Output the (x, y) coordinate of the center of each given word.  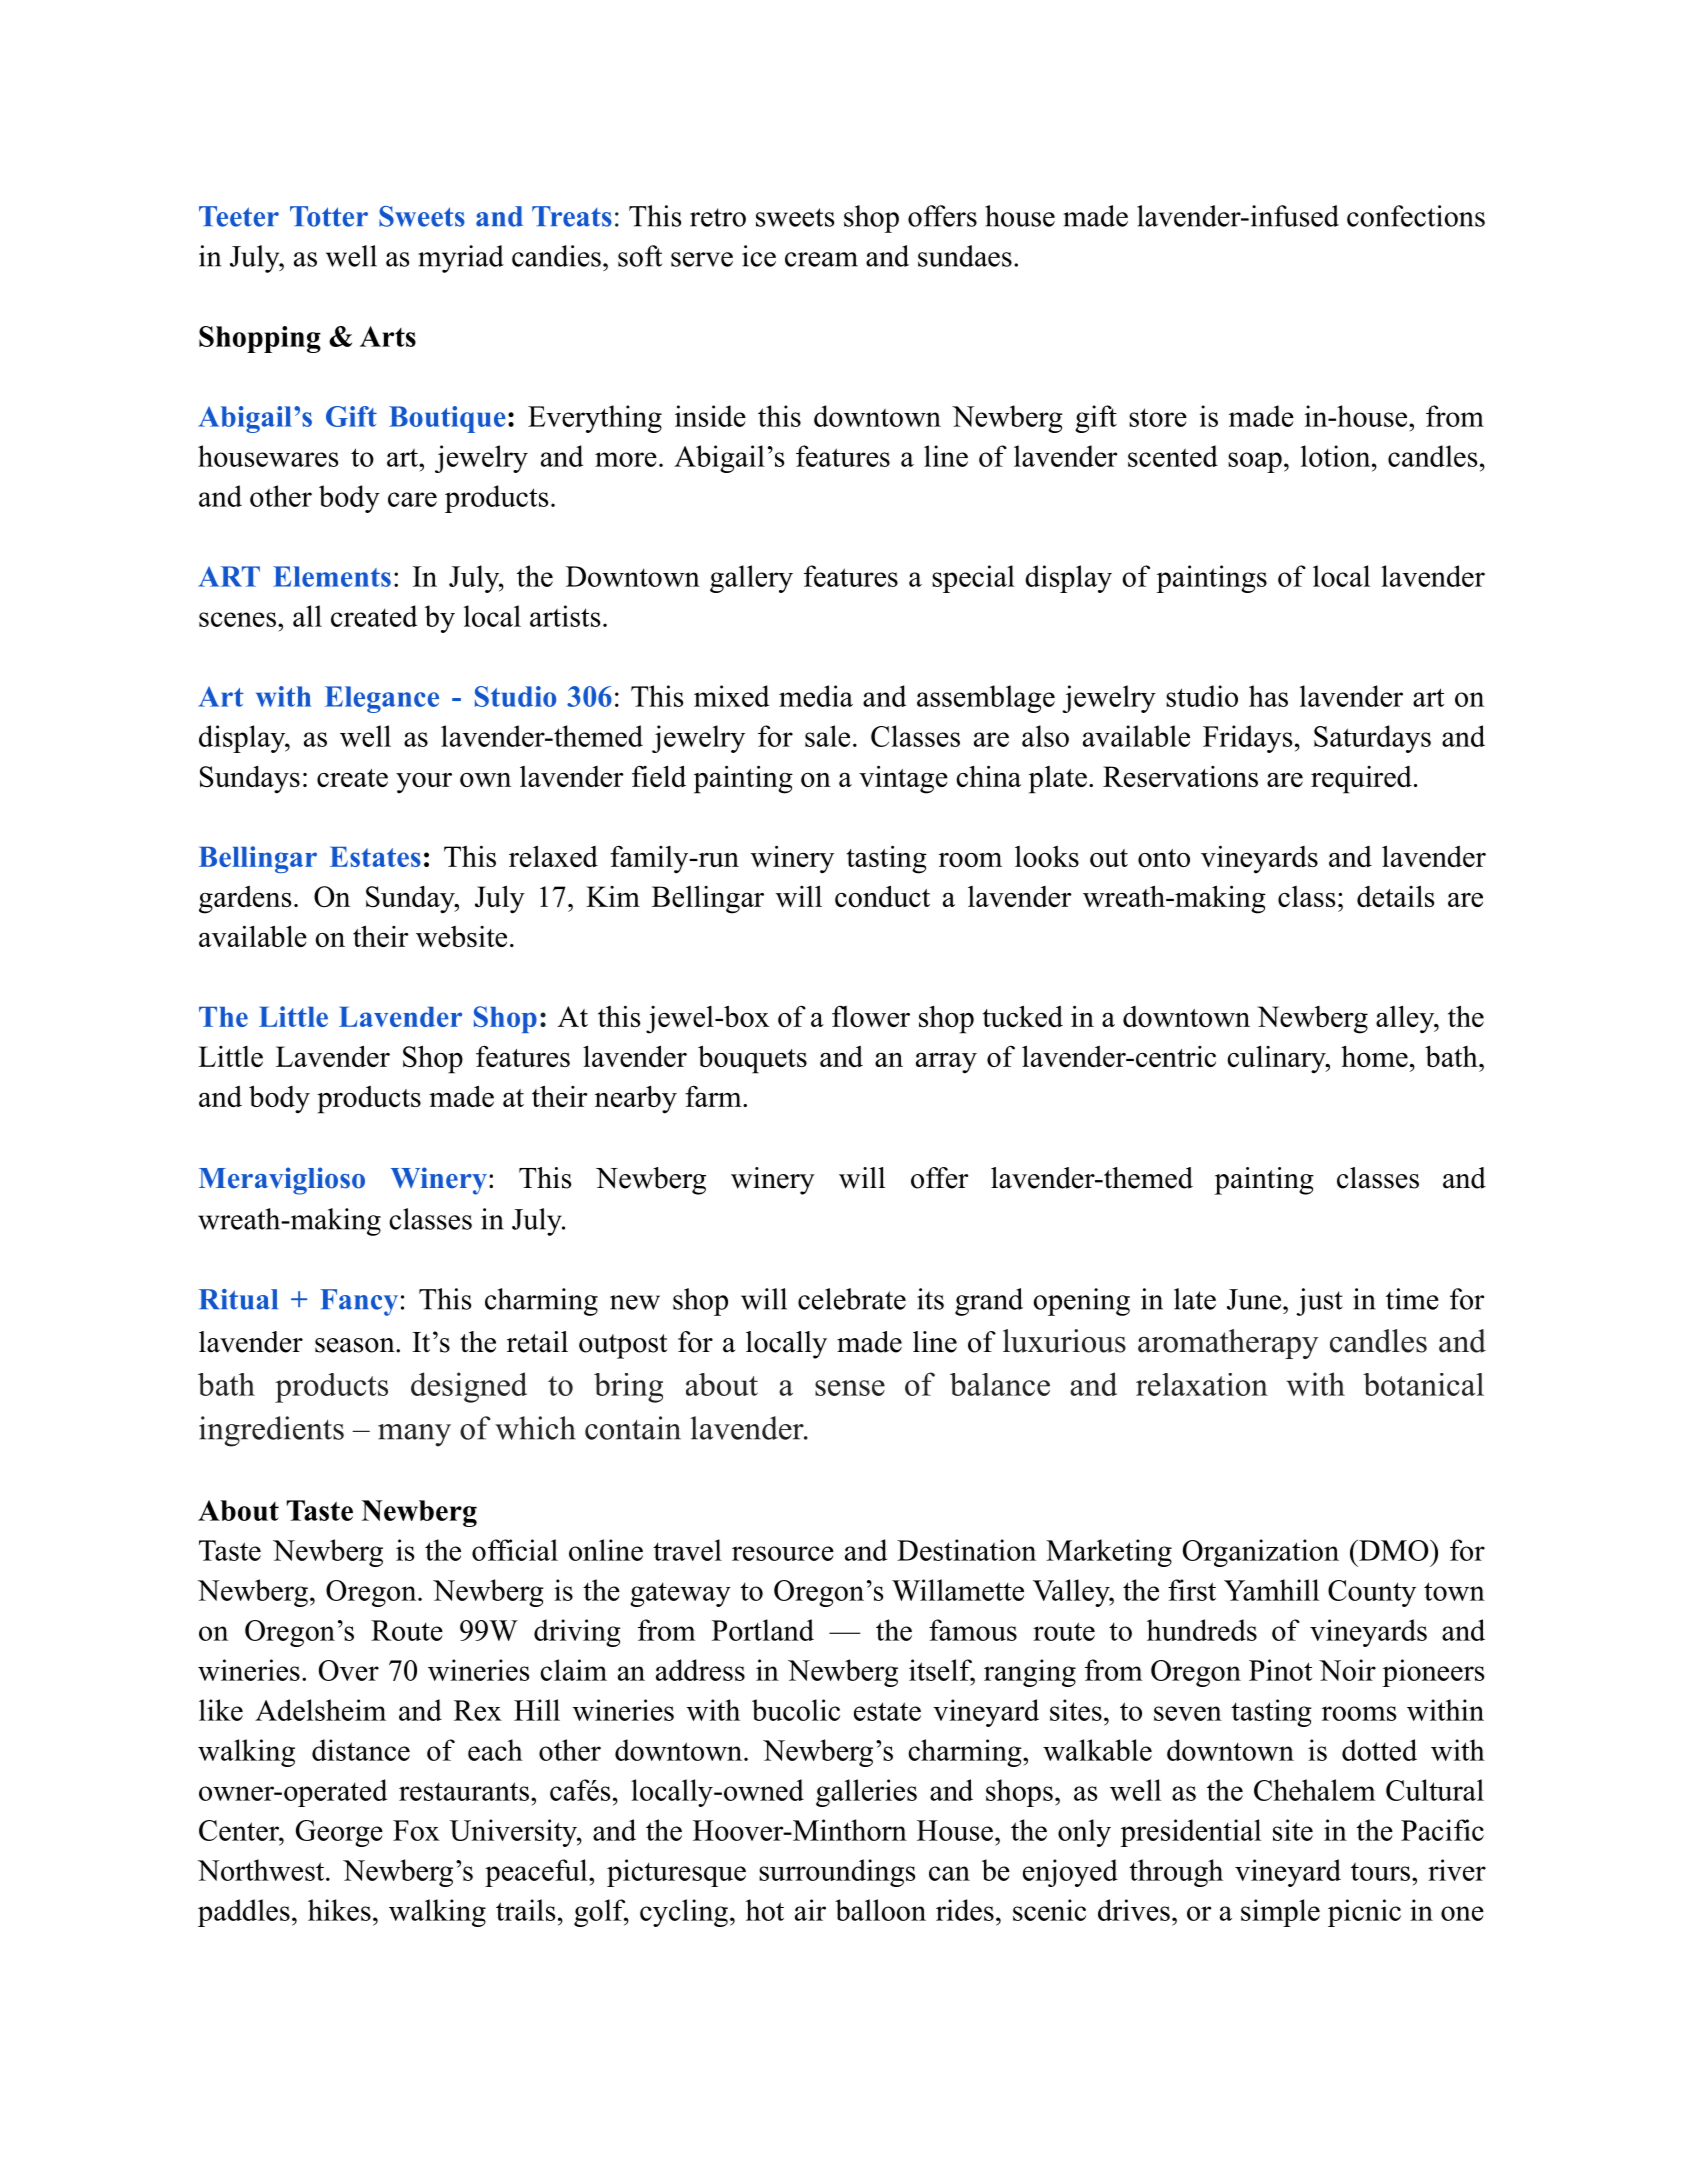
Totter (329, 216)
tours (1380, 1872)
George (339, 1833)
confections (1416, 216)
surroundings (837, 1873)
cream (821, 259)
